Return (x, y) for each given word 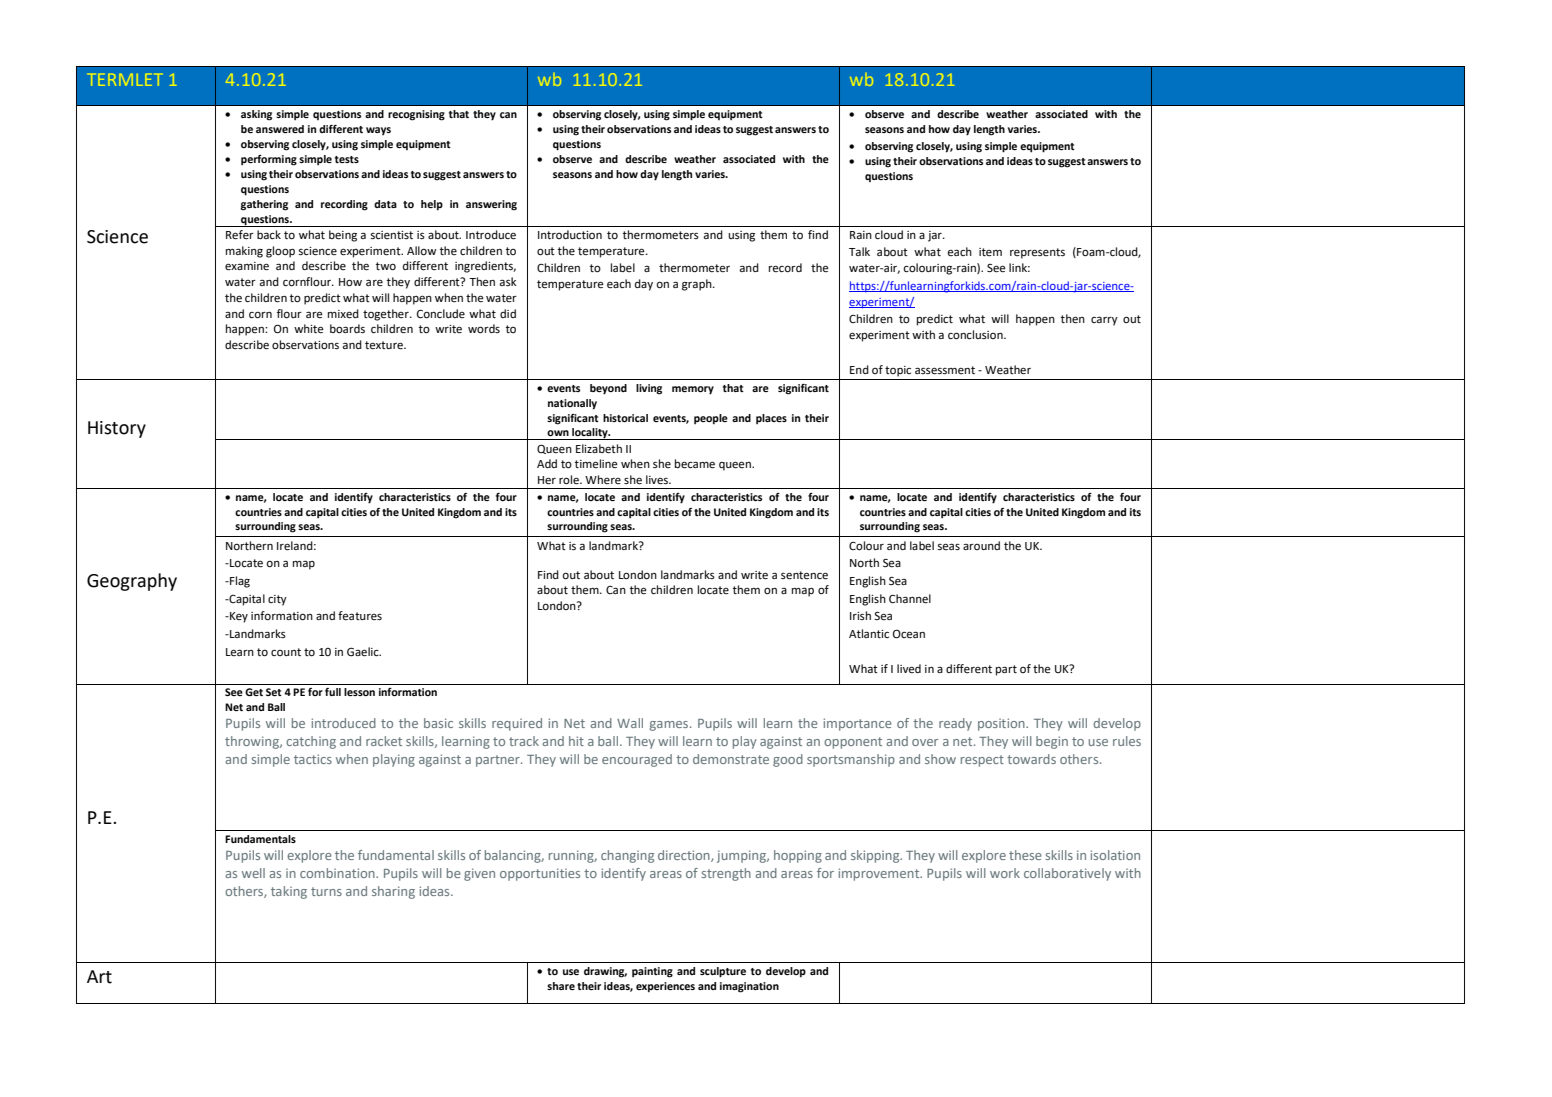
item (990, 252)
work (1005, 873)
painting (652, 972)
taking (289, 892)
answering (491, 205)
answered (280, 129)
